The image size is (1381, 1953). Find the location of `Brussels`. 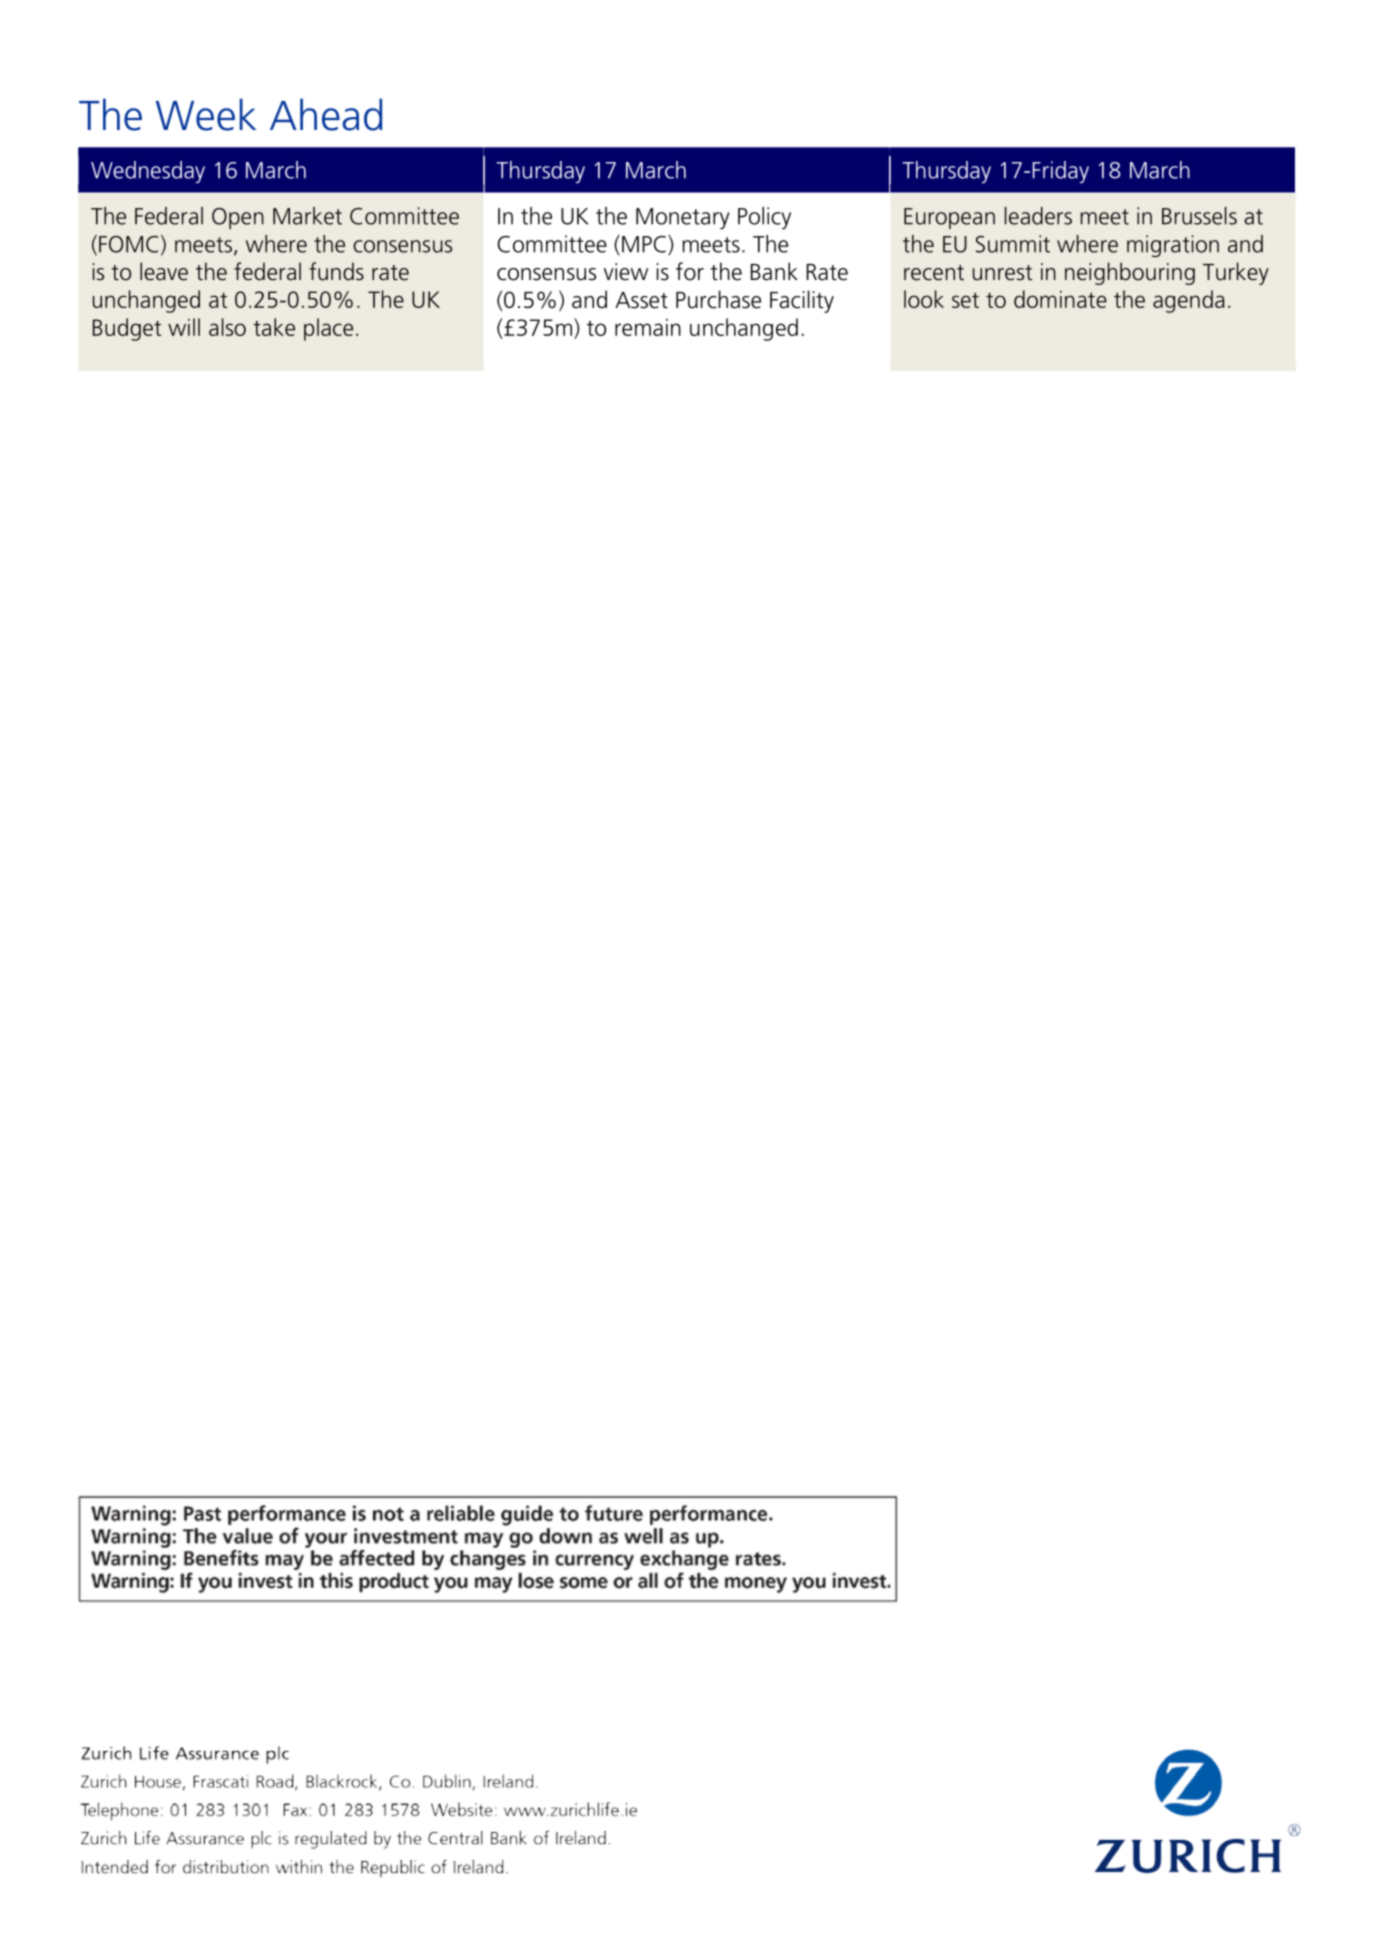

Brussels is located at coordinates (1199, 216).
